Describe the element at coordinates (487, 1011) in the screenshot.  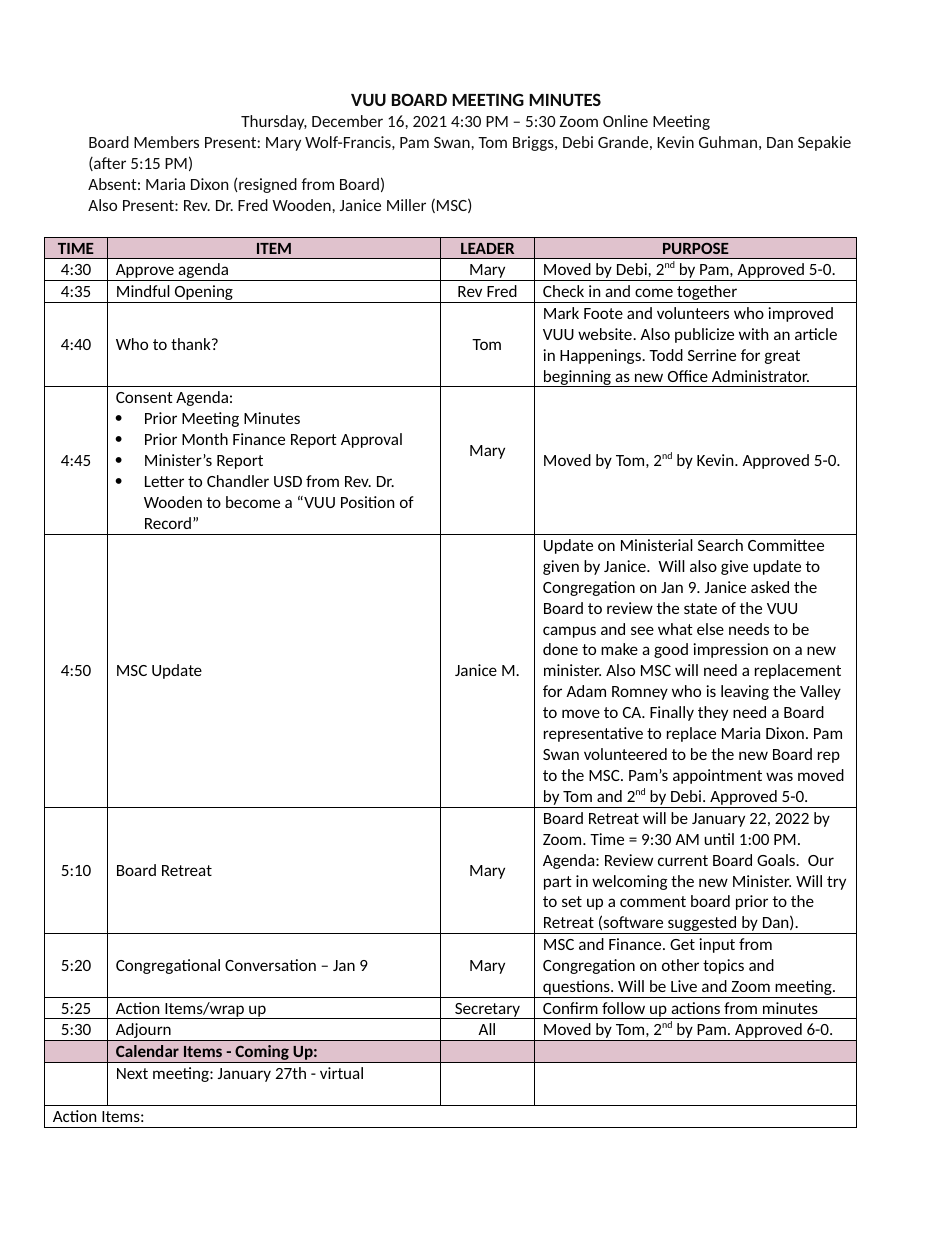
I see `Secretary` at that location.
